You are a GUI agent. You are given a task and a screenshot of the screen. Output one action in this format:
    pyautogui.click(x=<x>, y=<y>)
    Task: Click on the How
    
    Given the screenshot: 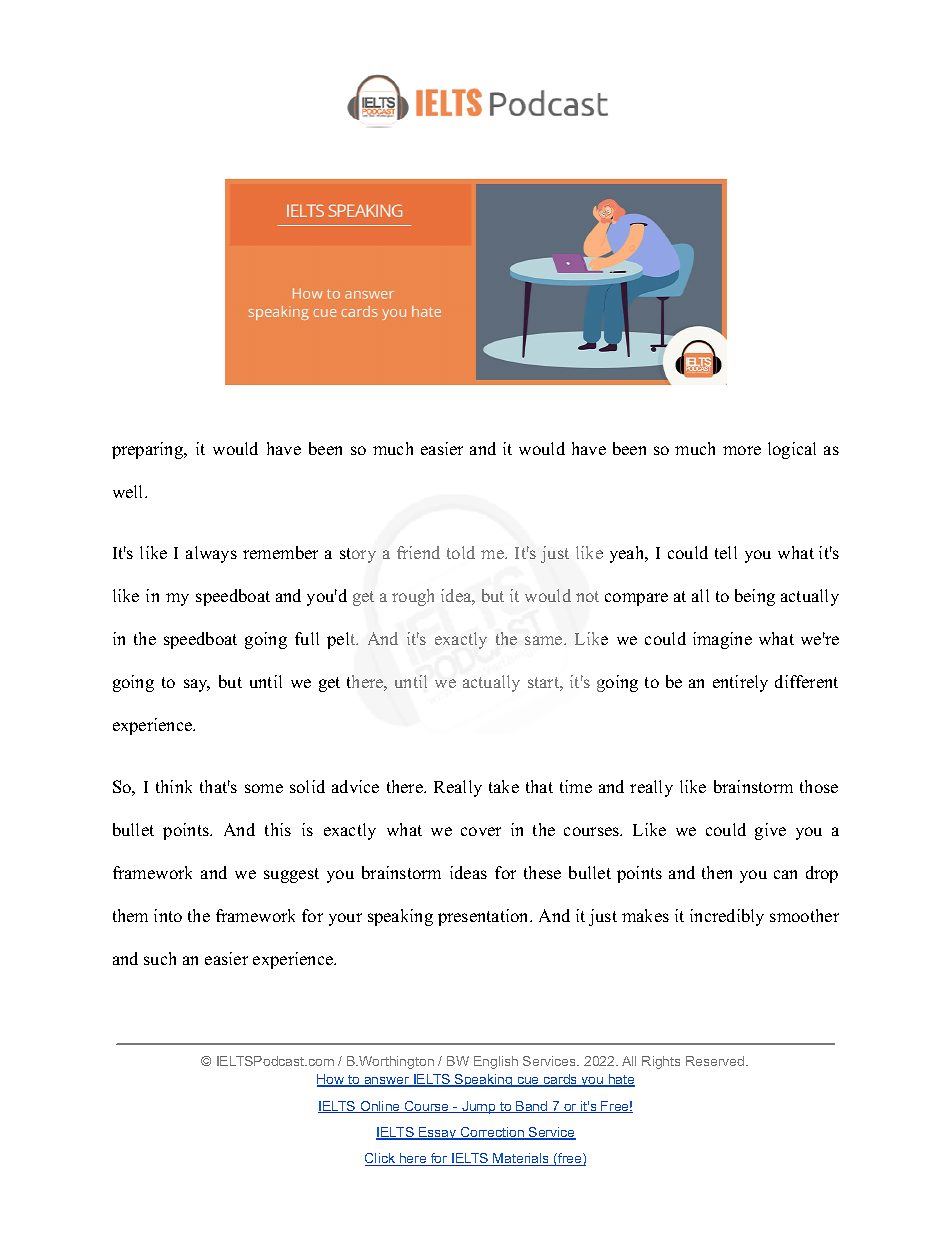 What is the action you would take?
    pyautogui.click(x=332, y=1080)
